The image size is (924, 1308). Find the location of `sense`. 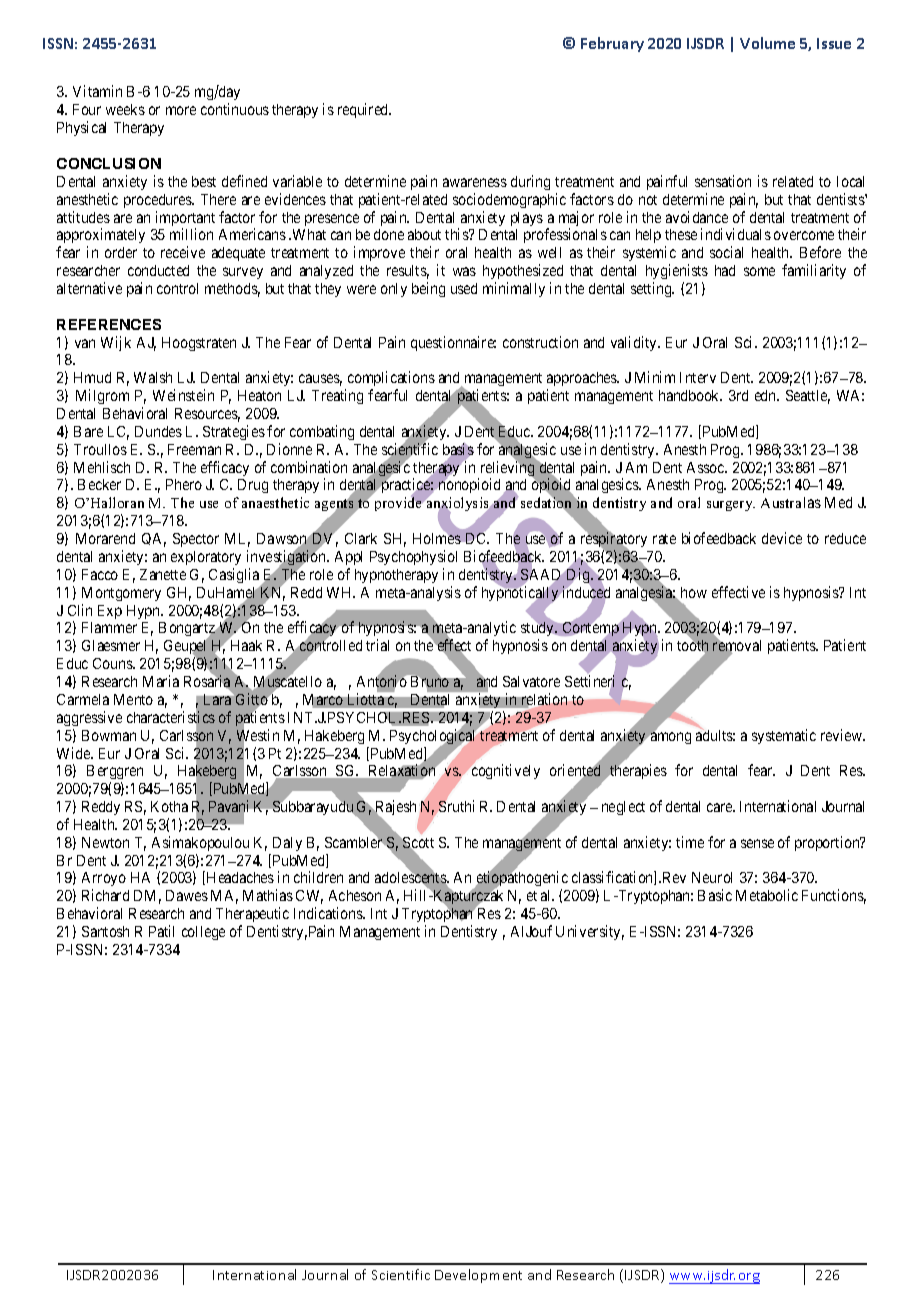

sense is located at coordinates (757, 843).
